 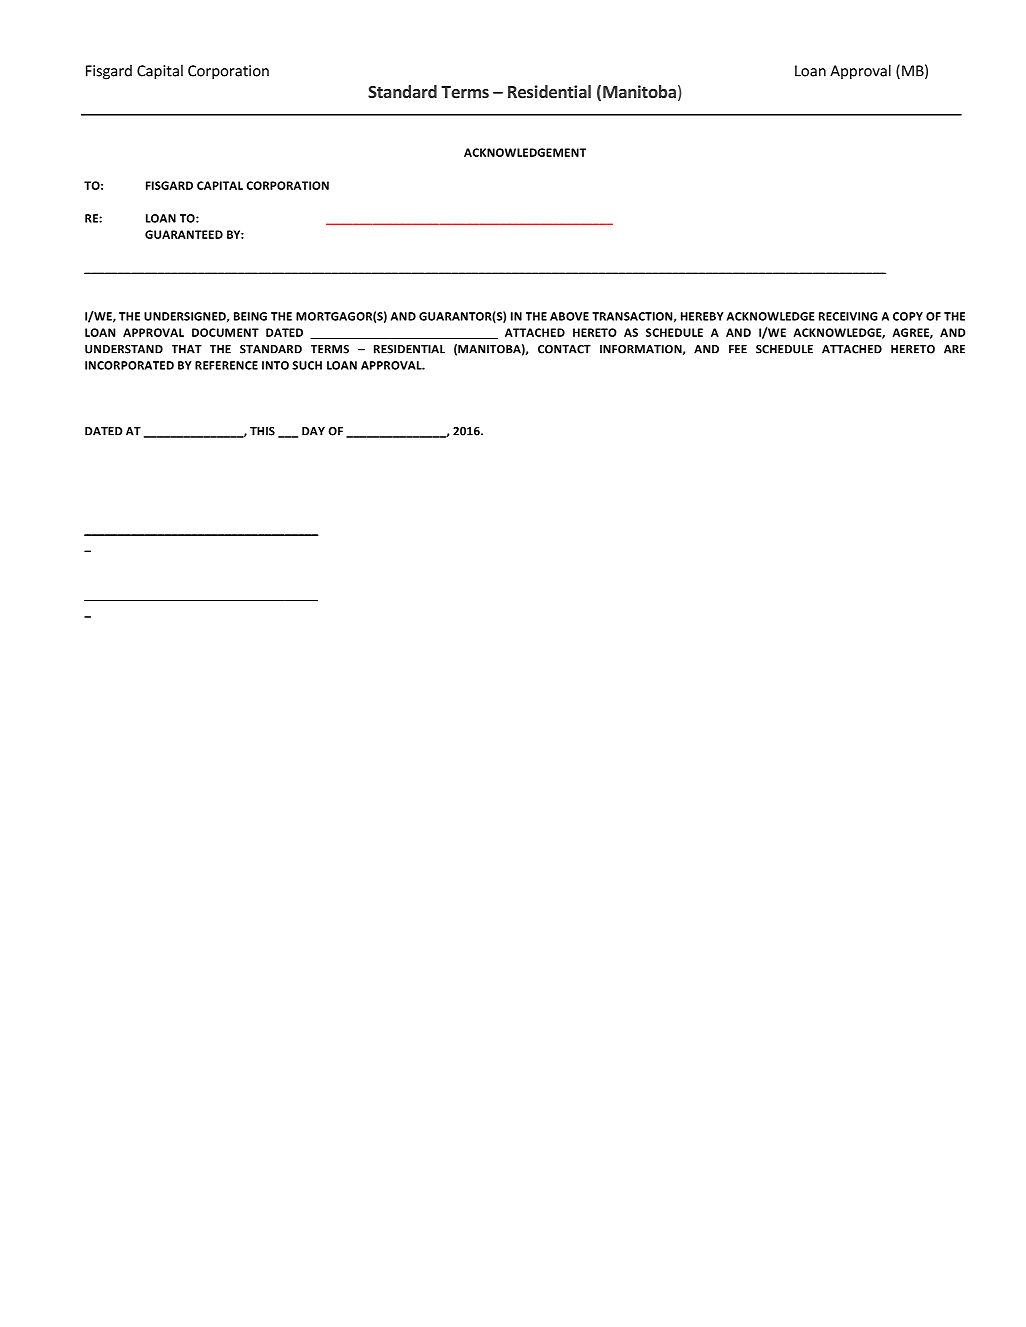 I want to click on ABOVE, so click(x=569, y=316).
